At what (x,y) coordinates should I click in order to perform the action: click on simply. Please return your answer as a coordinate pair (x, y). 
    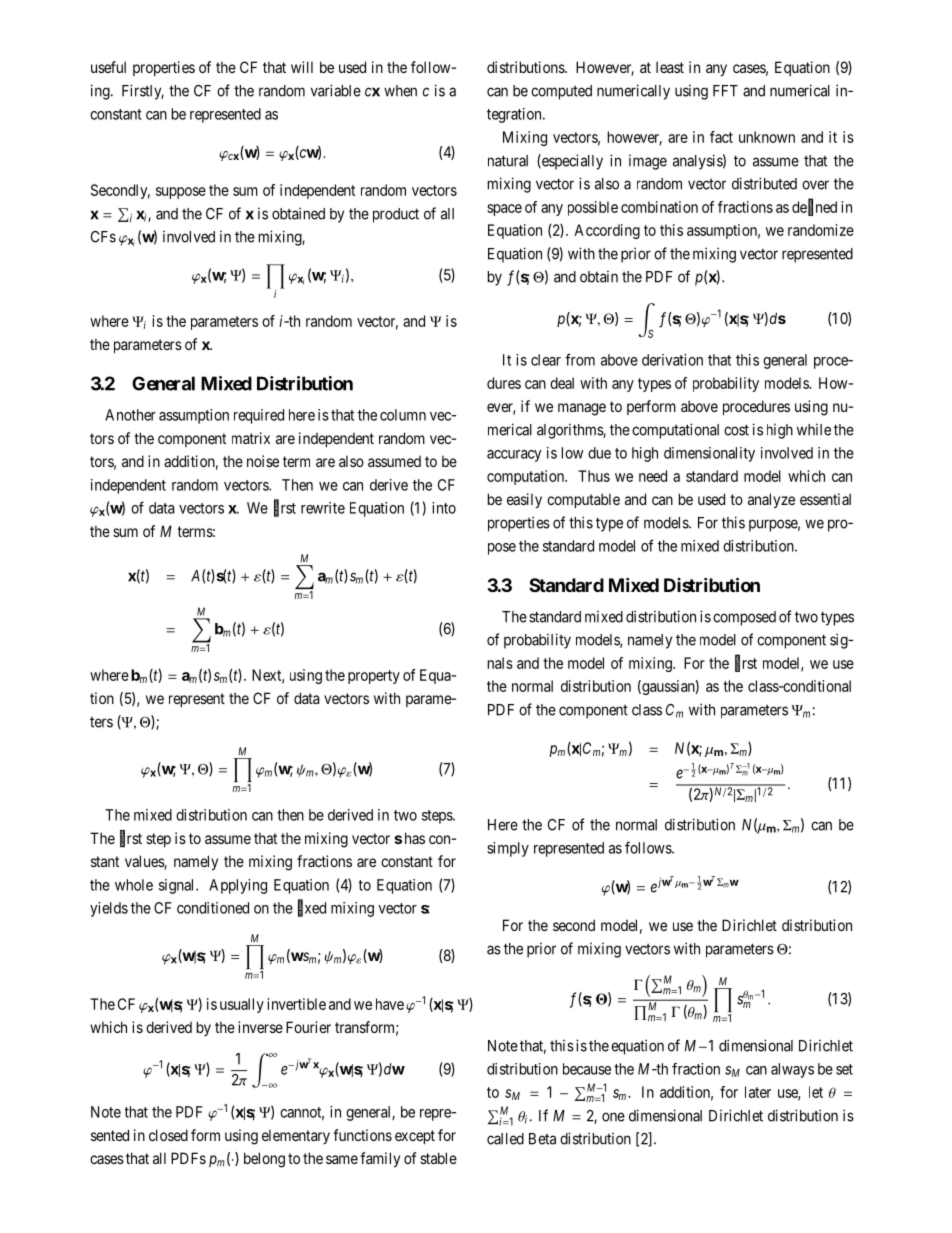
    Looking at the image, I should click on (508, 849).
